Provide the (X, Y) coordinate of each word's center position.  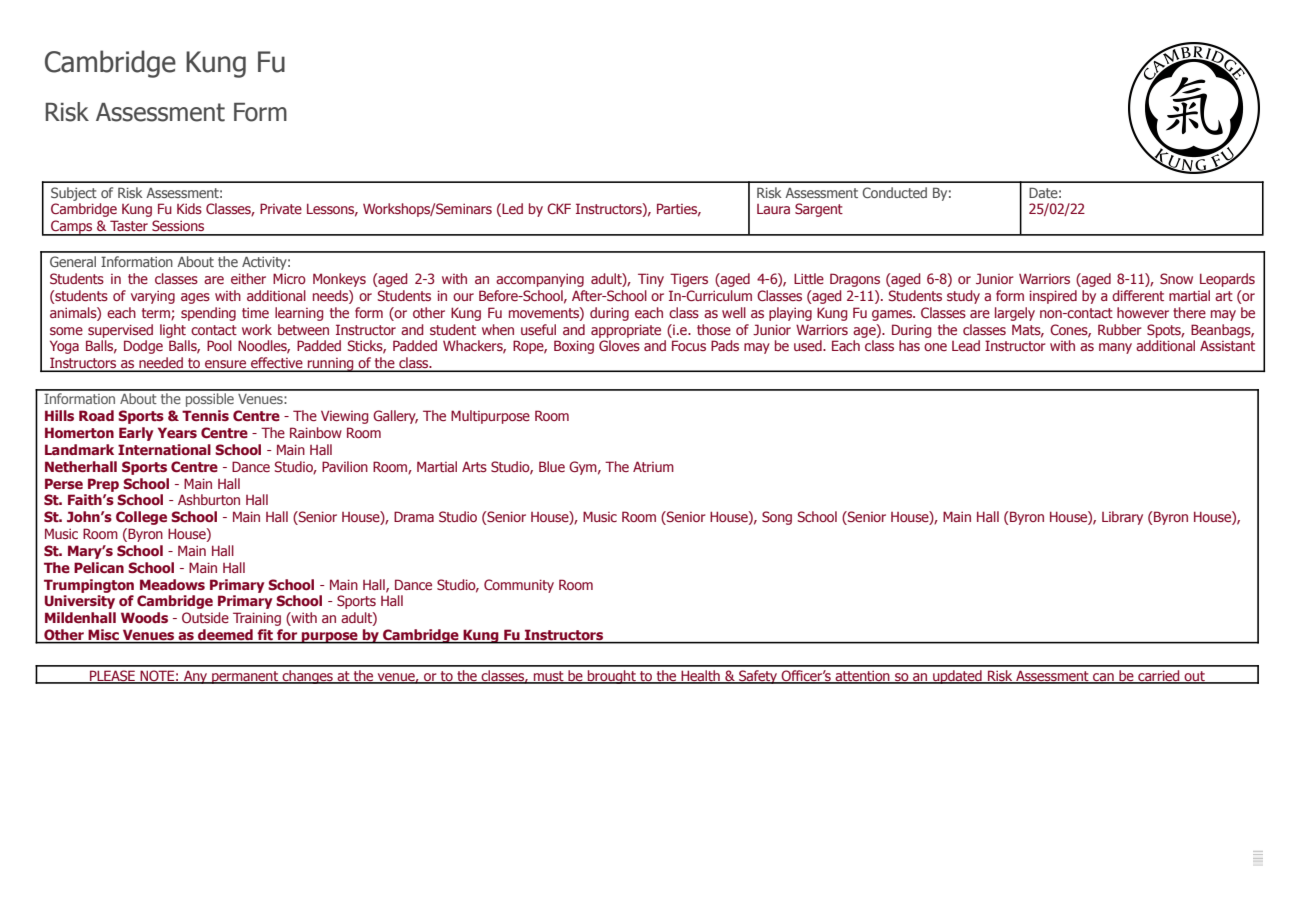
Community (519, 586)
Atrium (653, 466)
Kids (189, 208)
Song (777, 518)
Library (1122, 518)
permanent (245, 677)
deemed (225, 636)
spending (208, 314)
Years (177, 432)
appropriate (626, 331)
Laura (773, 209)
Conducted (894, 192)
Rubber (1120, 329)
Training (257, 619)
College (141, 518)
